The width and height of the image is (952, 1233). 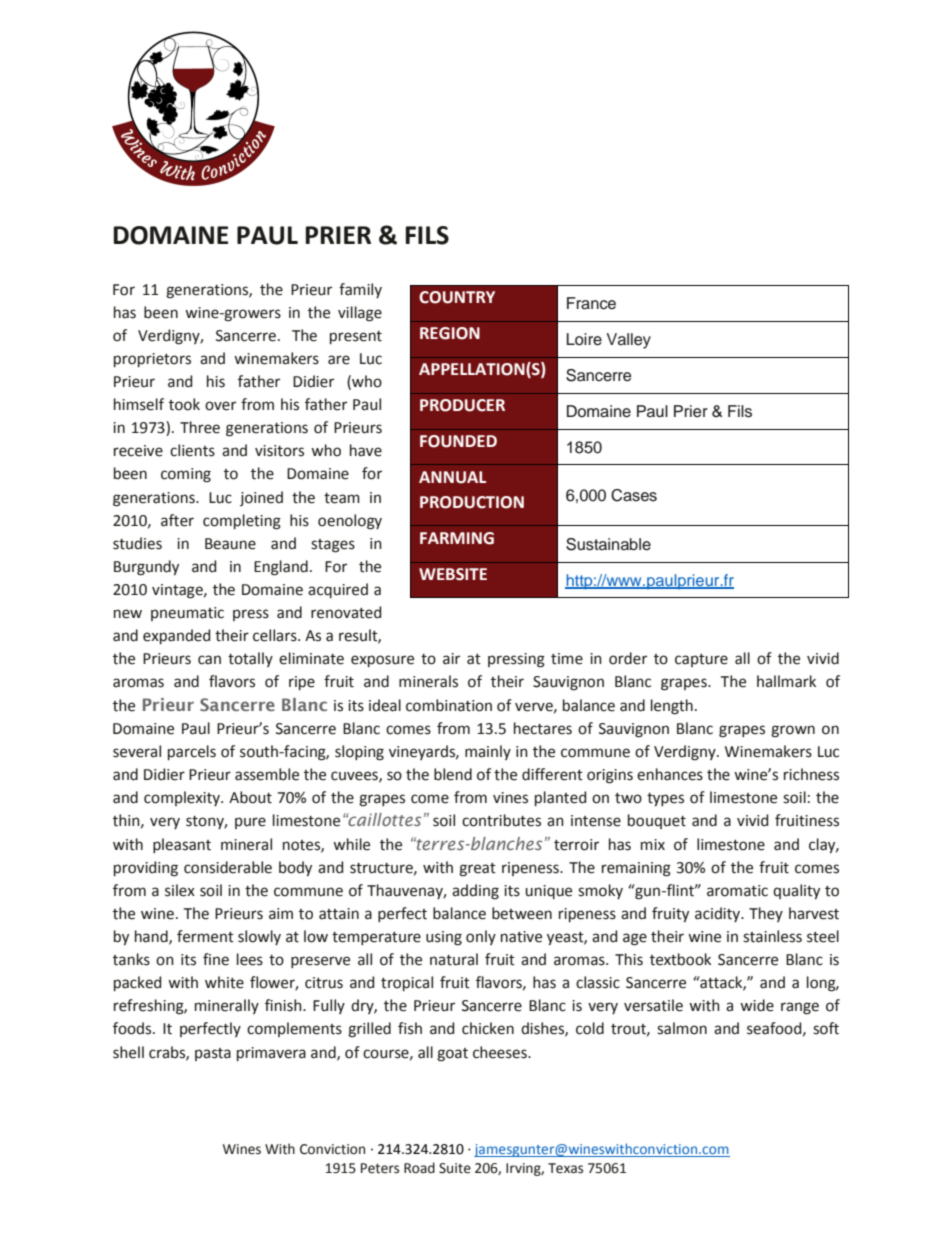 I want to click on Suite, so click(x=455, y=1168).
